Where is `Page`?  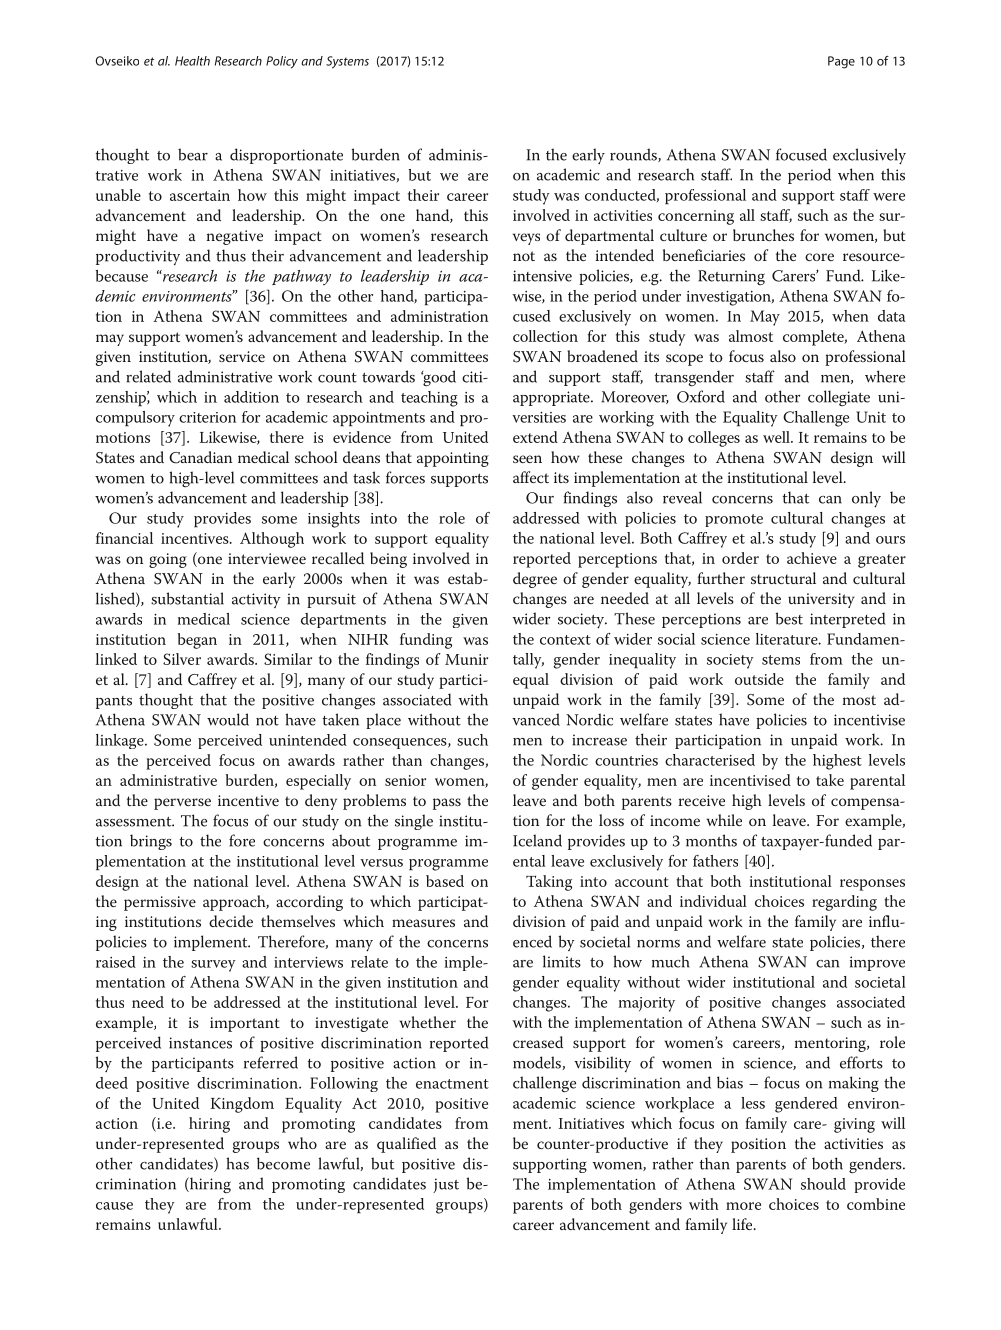 Page is located at coordinates (841, 62).
